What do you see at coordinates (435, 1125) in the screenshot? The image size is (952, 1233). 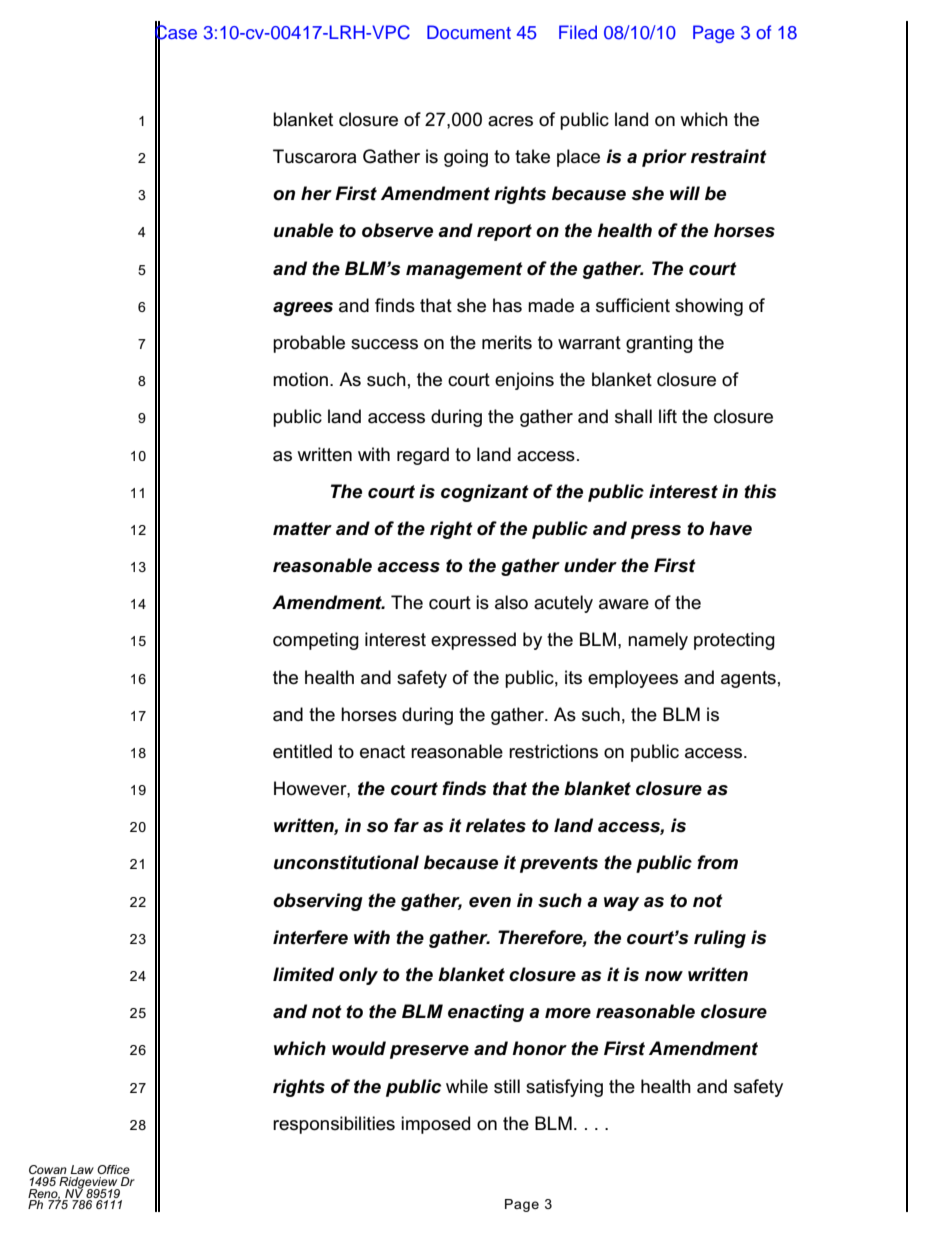 I see `imposed` at bounding box center [435, 1125].
